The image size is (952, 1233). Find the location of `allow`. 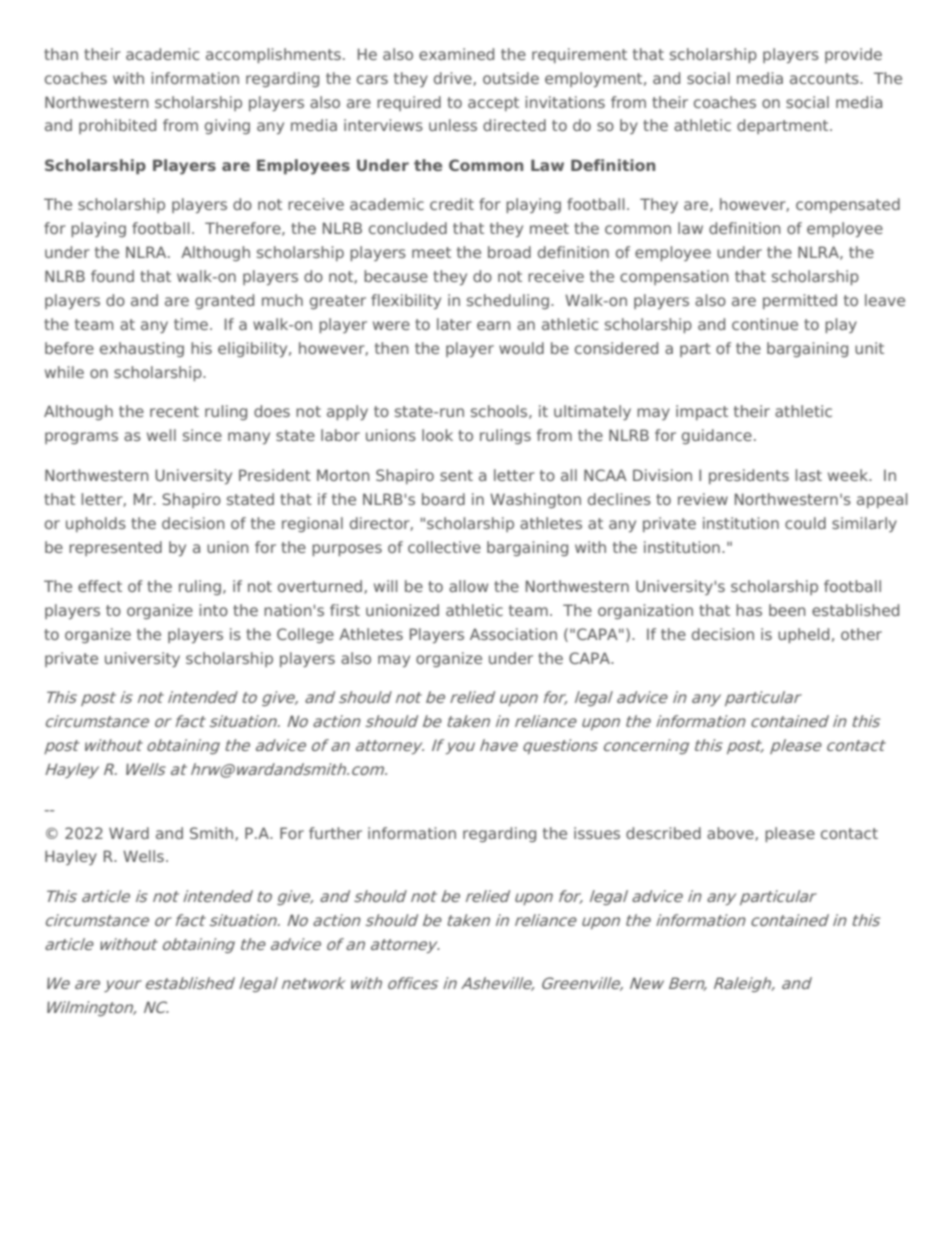

allow is located at coordinates (468, 586).
